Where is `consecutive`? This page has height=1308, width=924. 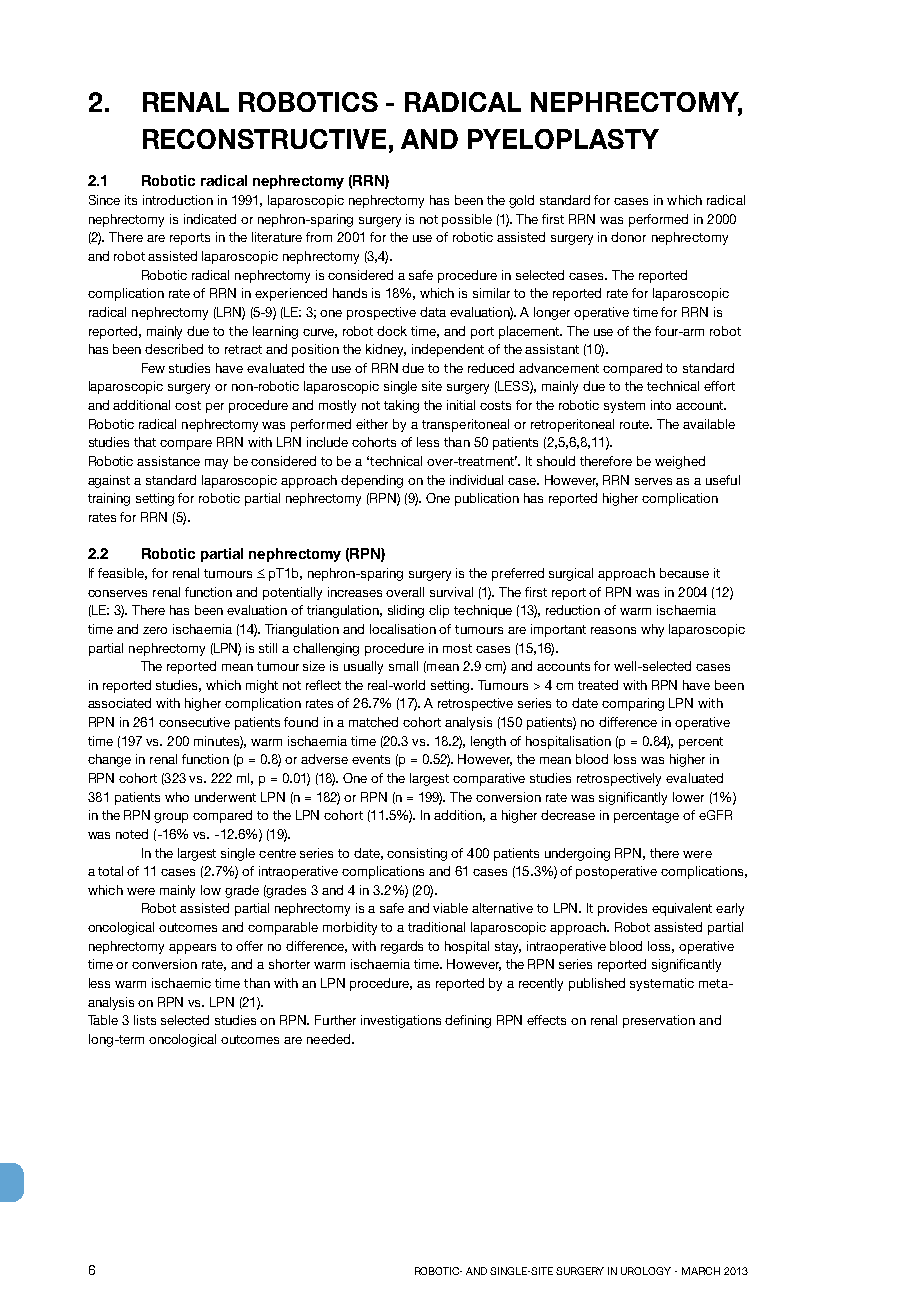 consecutive is located at coordinates (194, 722).
